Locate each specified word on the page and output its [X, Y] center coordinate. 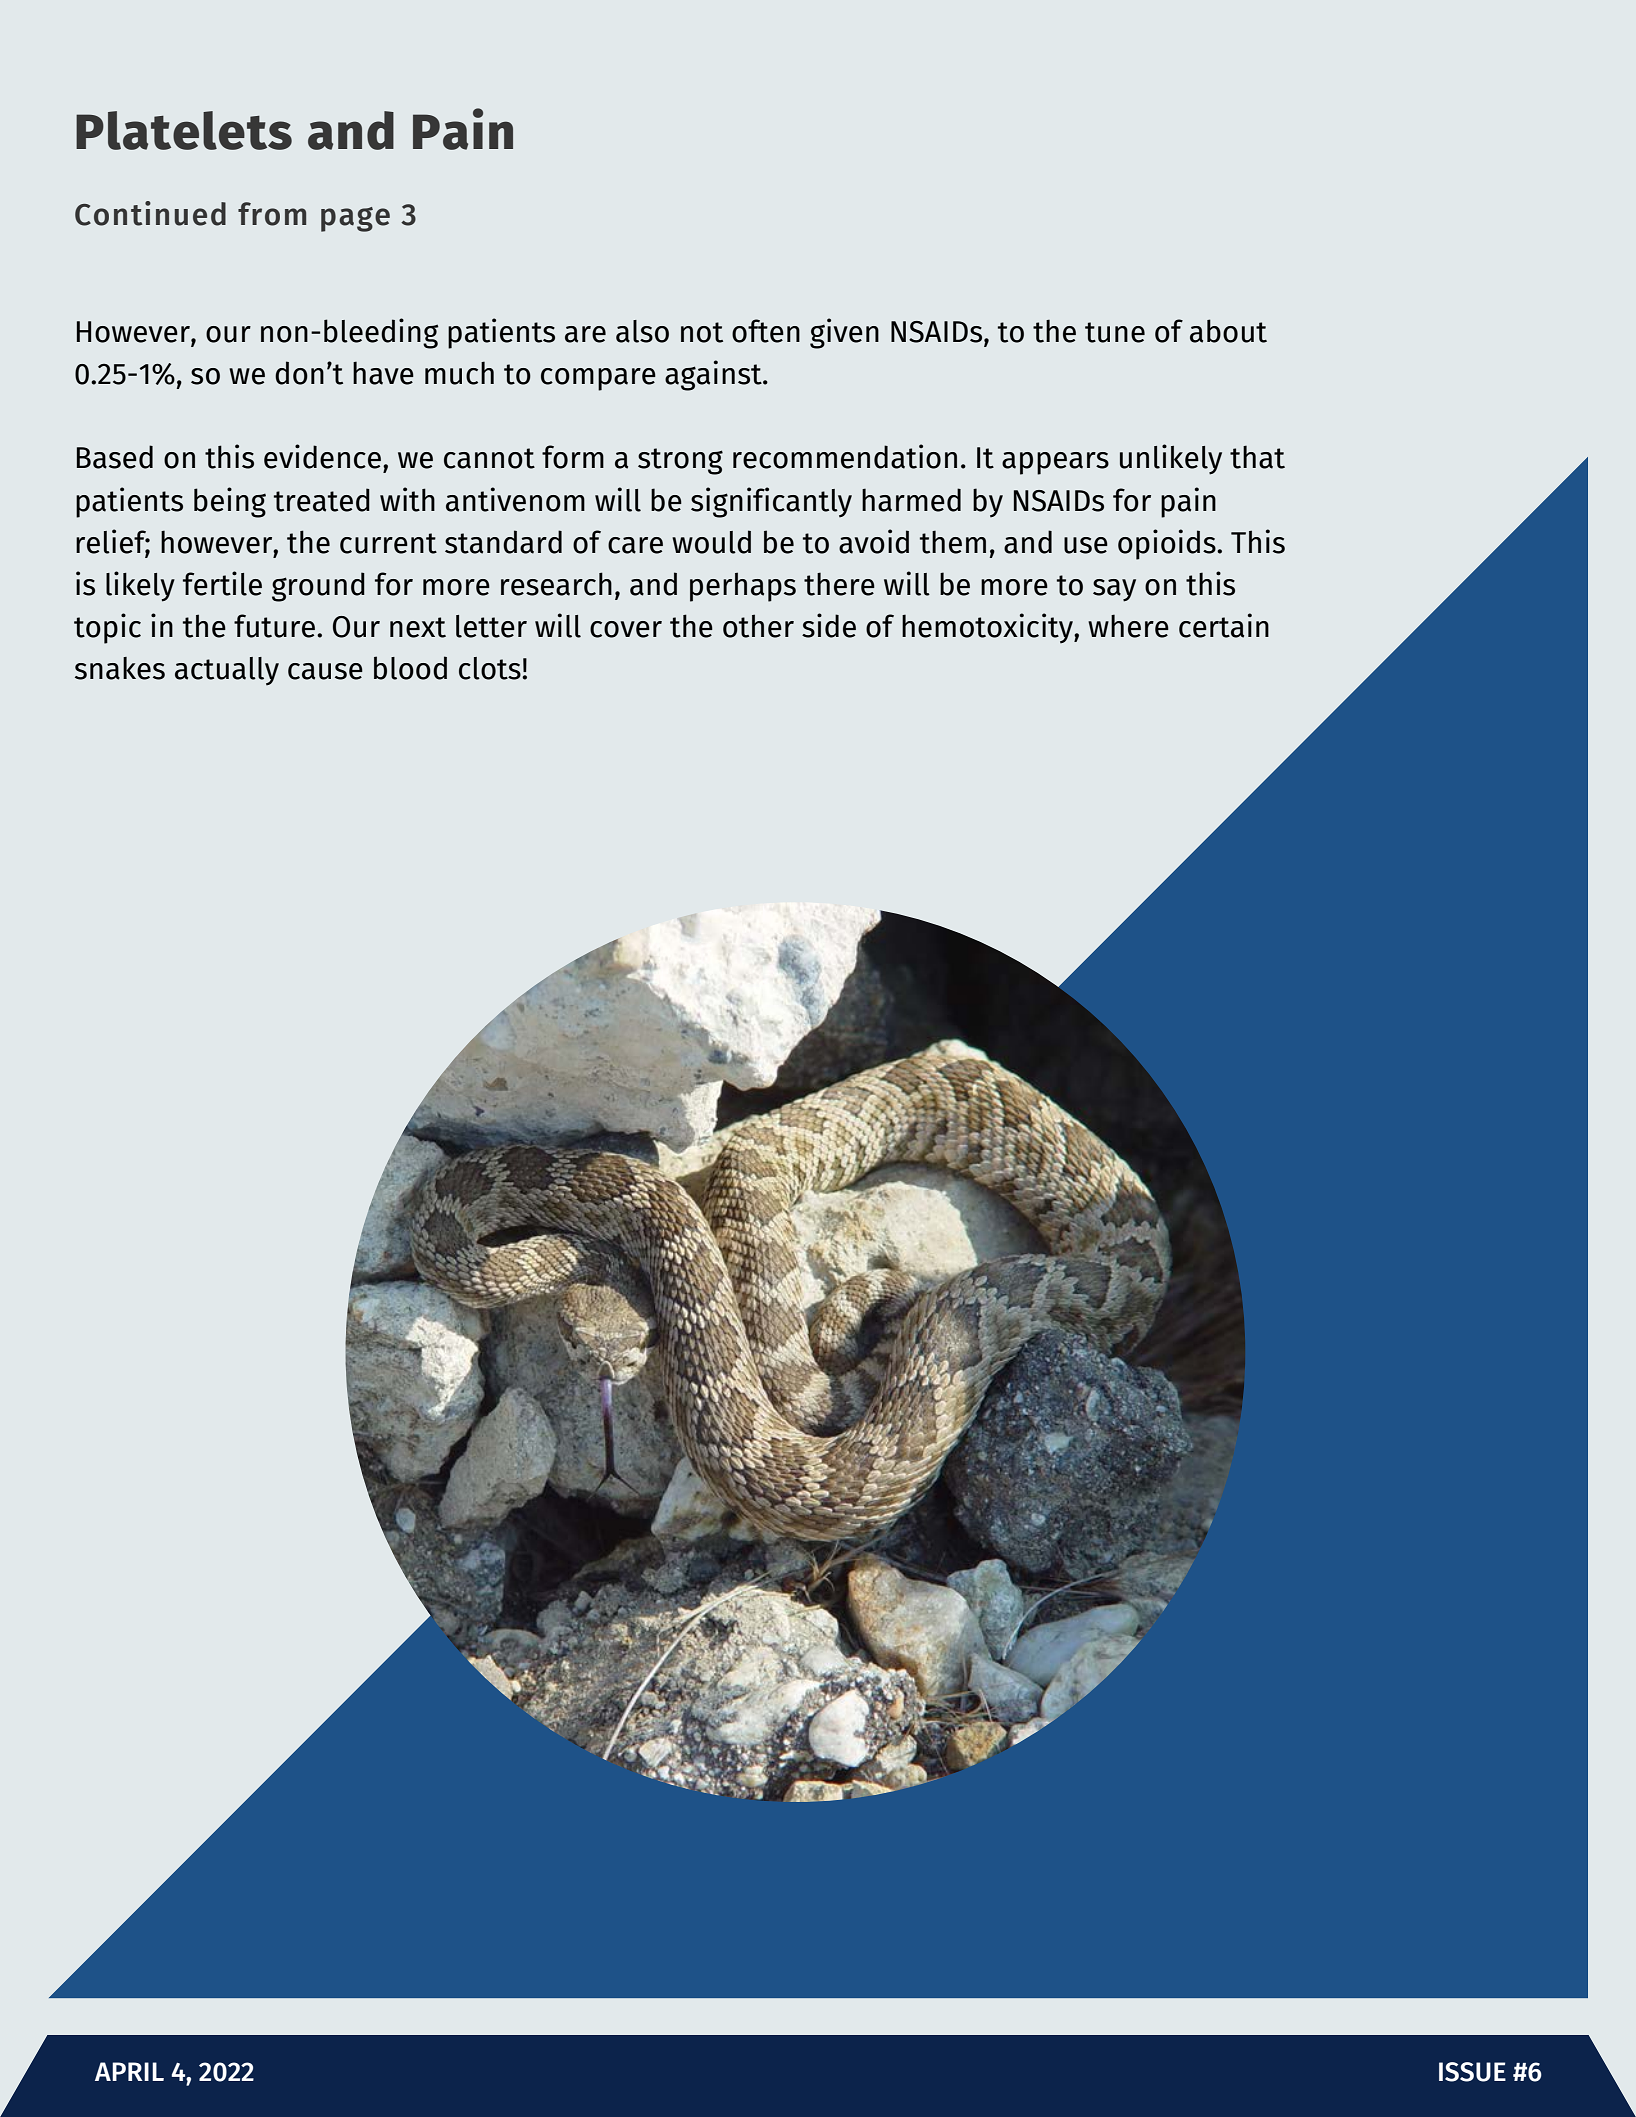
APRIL [129, 2071]
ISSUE [1472, 2072]
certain [1224, 625]
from [272, 214]
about [1228, 331]
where [1128, 626]
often [766, 331]
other [758, 626]
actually [227, 671]
